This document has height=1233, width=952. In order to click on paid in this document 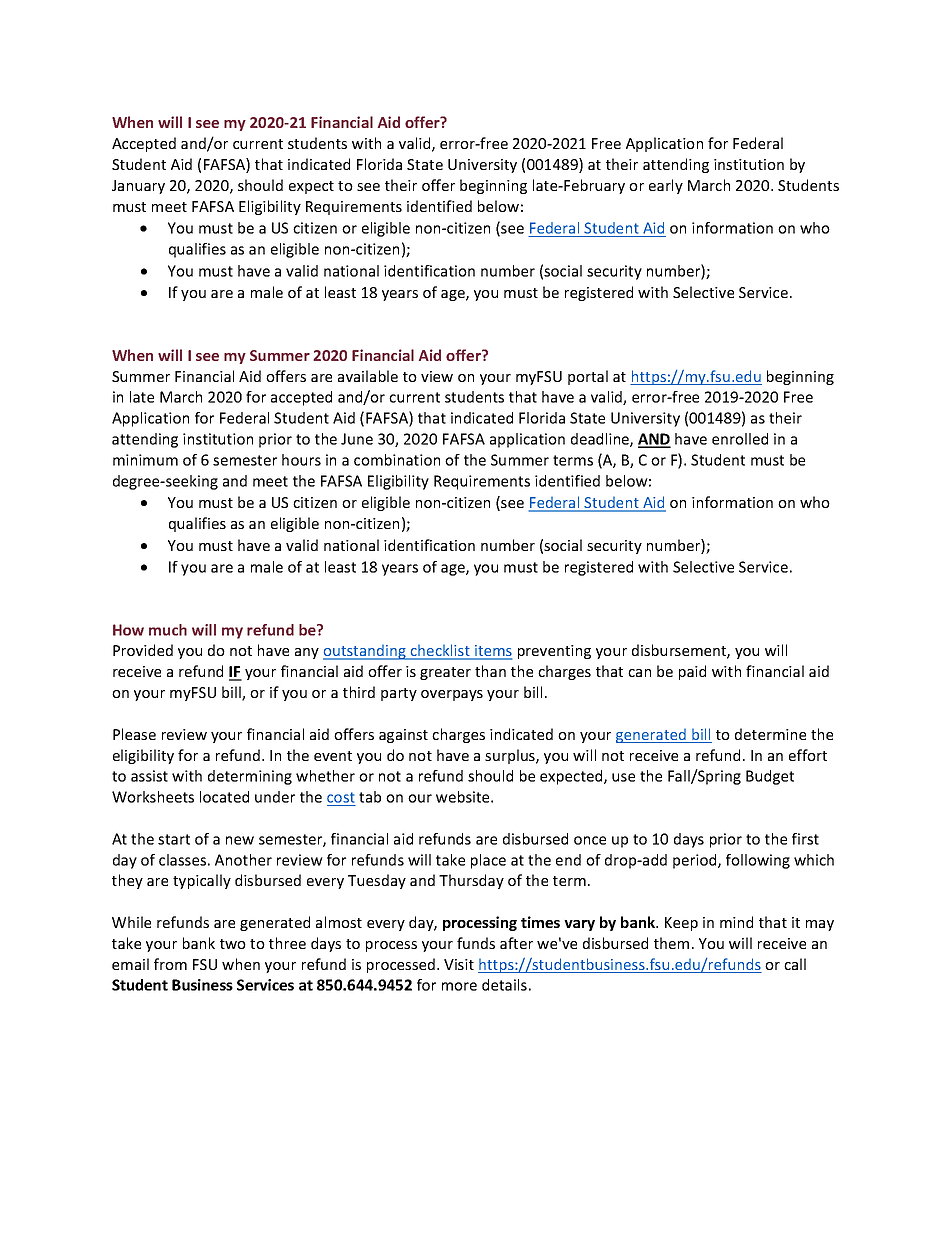, I will do `click(692, 672)`.
